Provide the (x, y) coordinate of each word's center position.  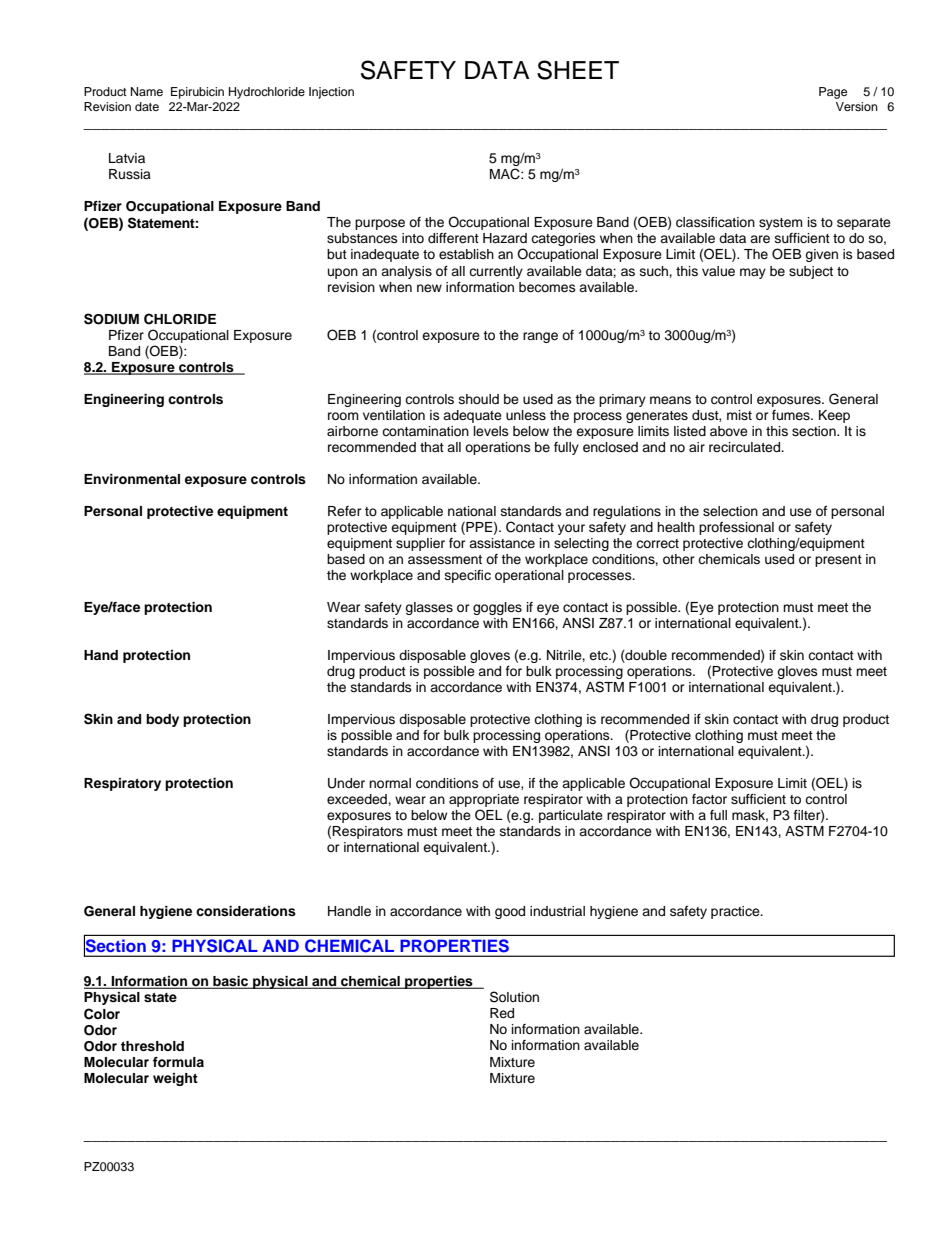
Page (833, 93)
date (147, 106)
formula (178, 1062)
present (838, 561)
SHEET (578, 70)
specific (468, 576)
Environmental (132, 479)
